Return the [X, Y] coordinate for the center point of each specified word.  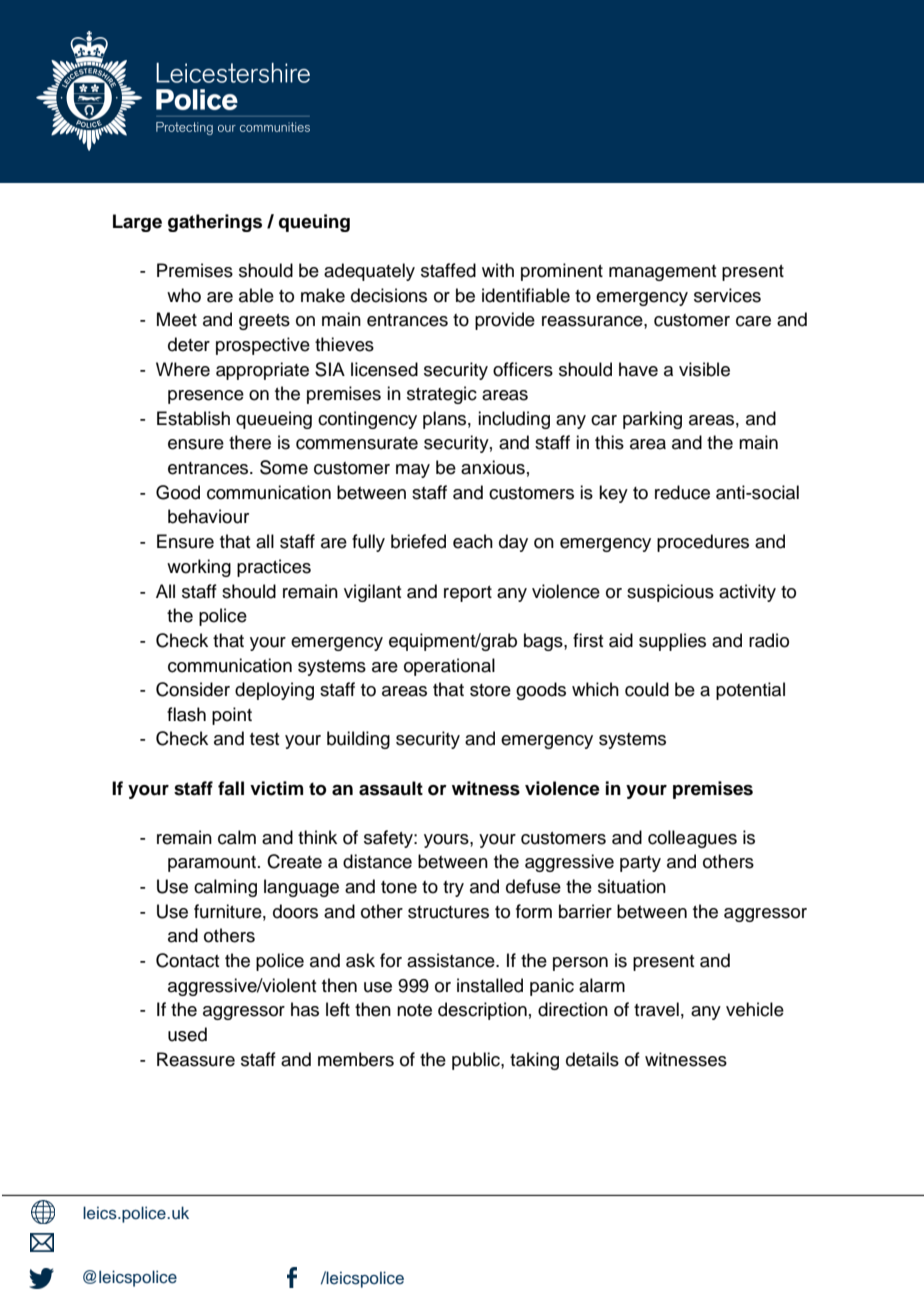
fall [231, 788]
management [662, 273]
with [498, 270]
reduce [682, 492]
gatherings [215, 223]
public [477, 1061]
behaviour [208, 516]
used [187, 1034]
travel [656, 1009]
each [473, 541]
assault [391, 788]
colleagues [692, 839]
